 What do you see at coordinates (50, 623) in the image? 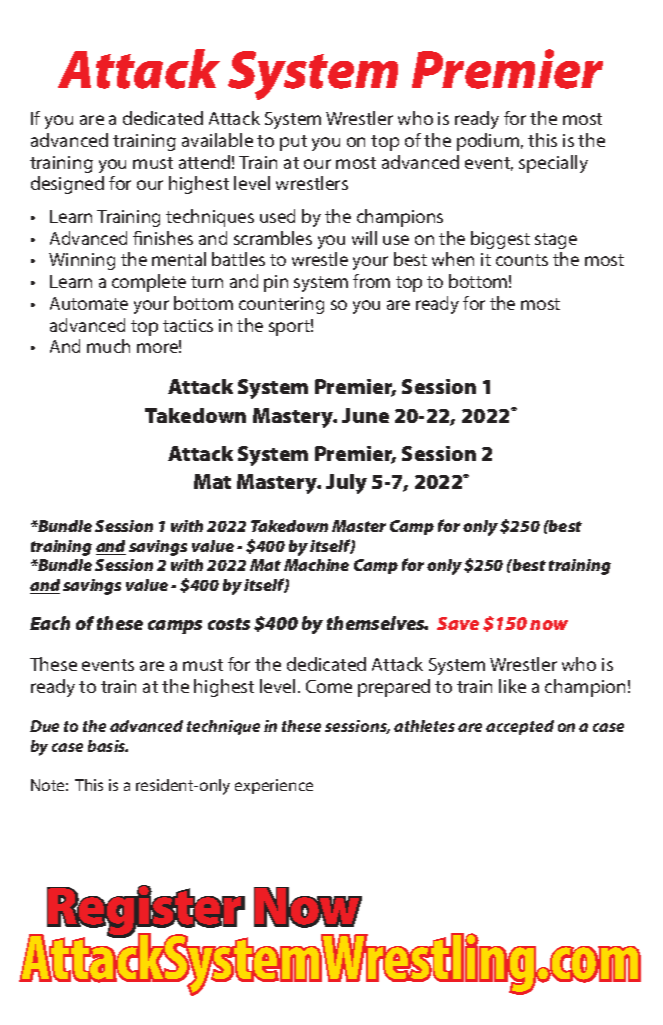
I see `Each` at bounding box center [50, 623].
